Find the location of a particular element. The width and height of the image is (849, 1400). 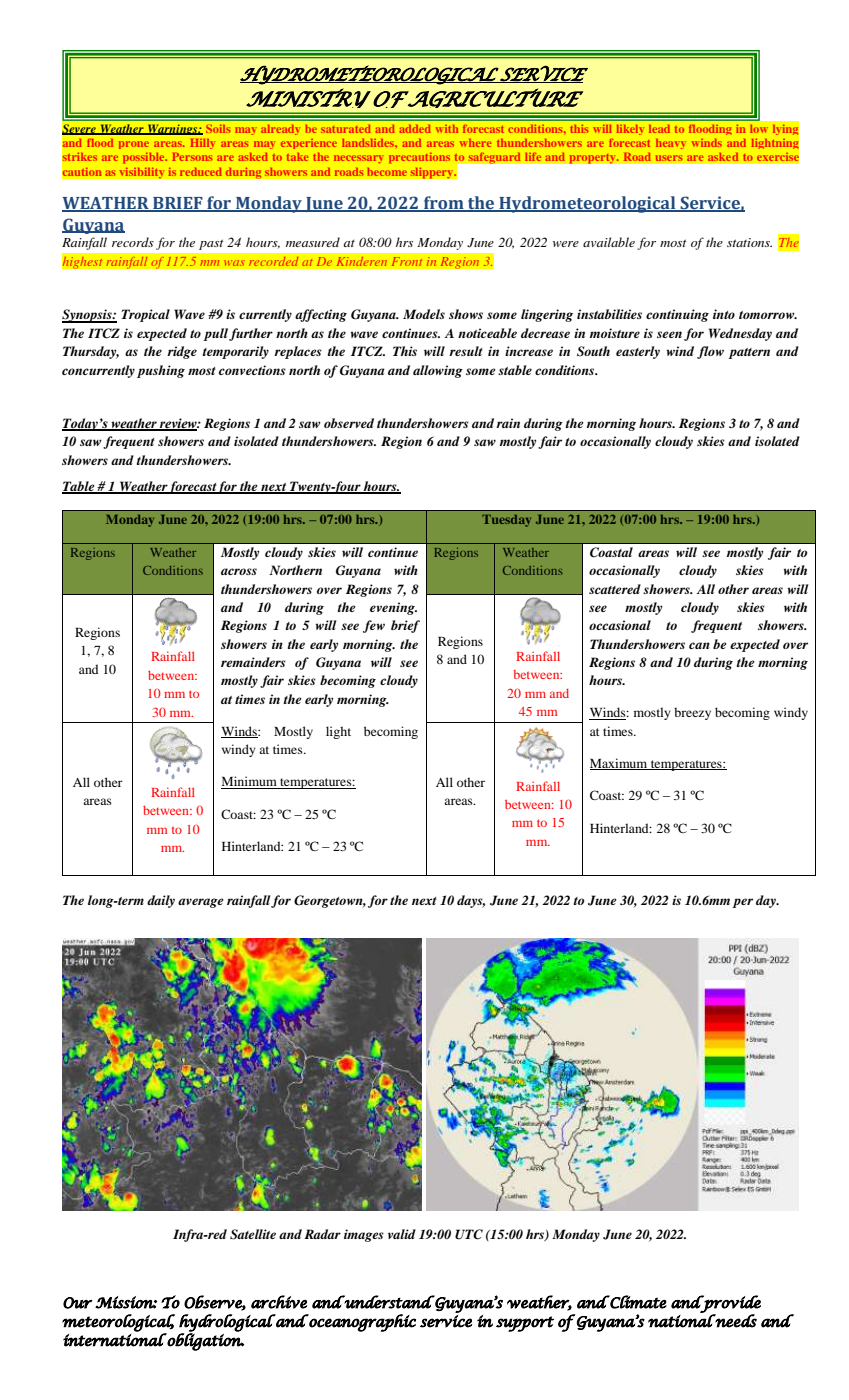

across is located at coordinates (239, 571).
